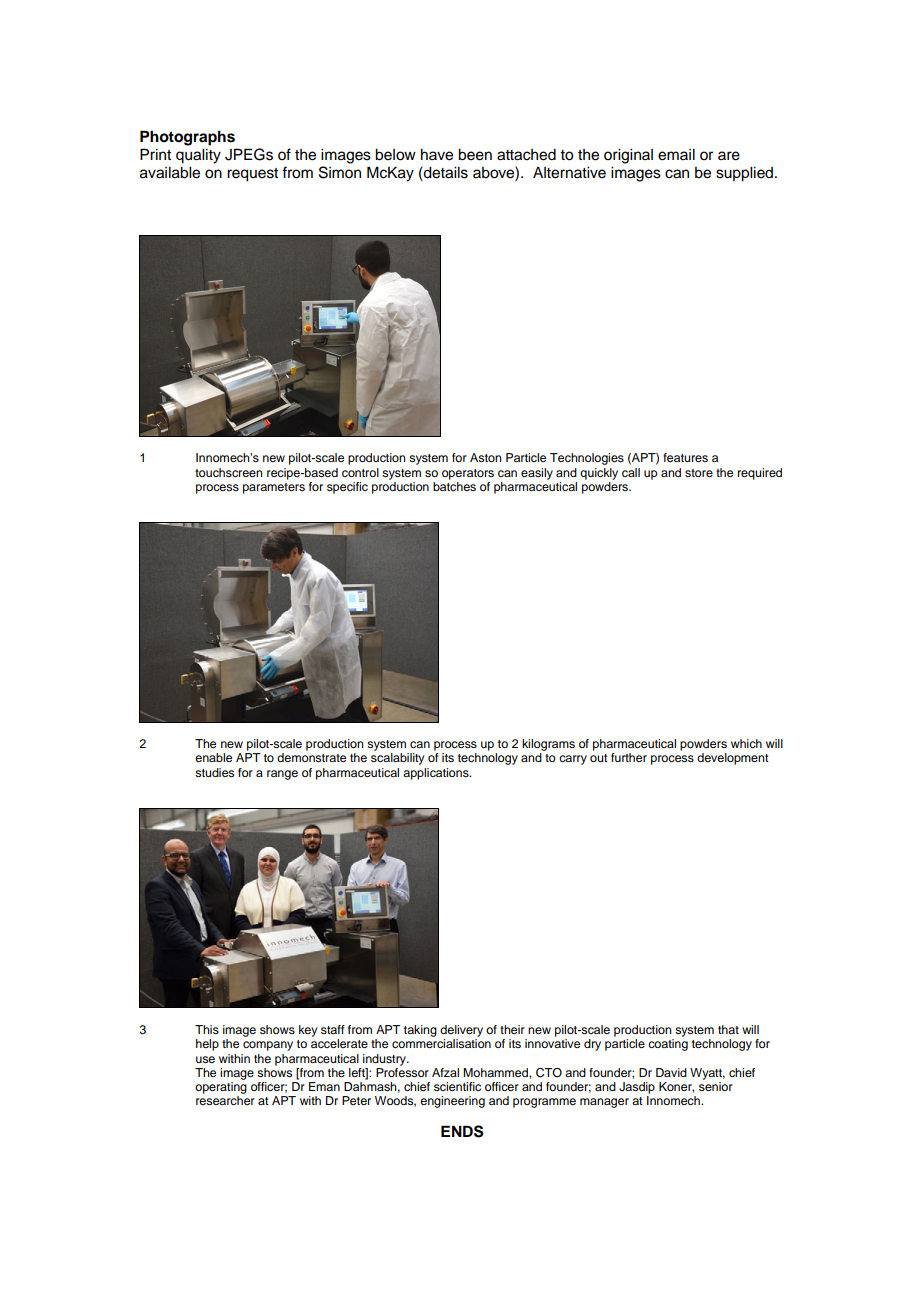 This screenshot has width=924, height=1308. What do you see at coordinates (213, 757) in the screenshot?
I see `enable` at bounding box center [213, 757].
